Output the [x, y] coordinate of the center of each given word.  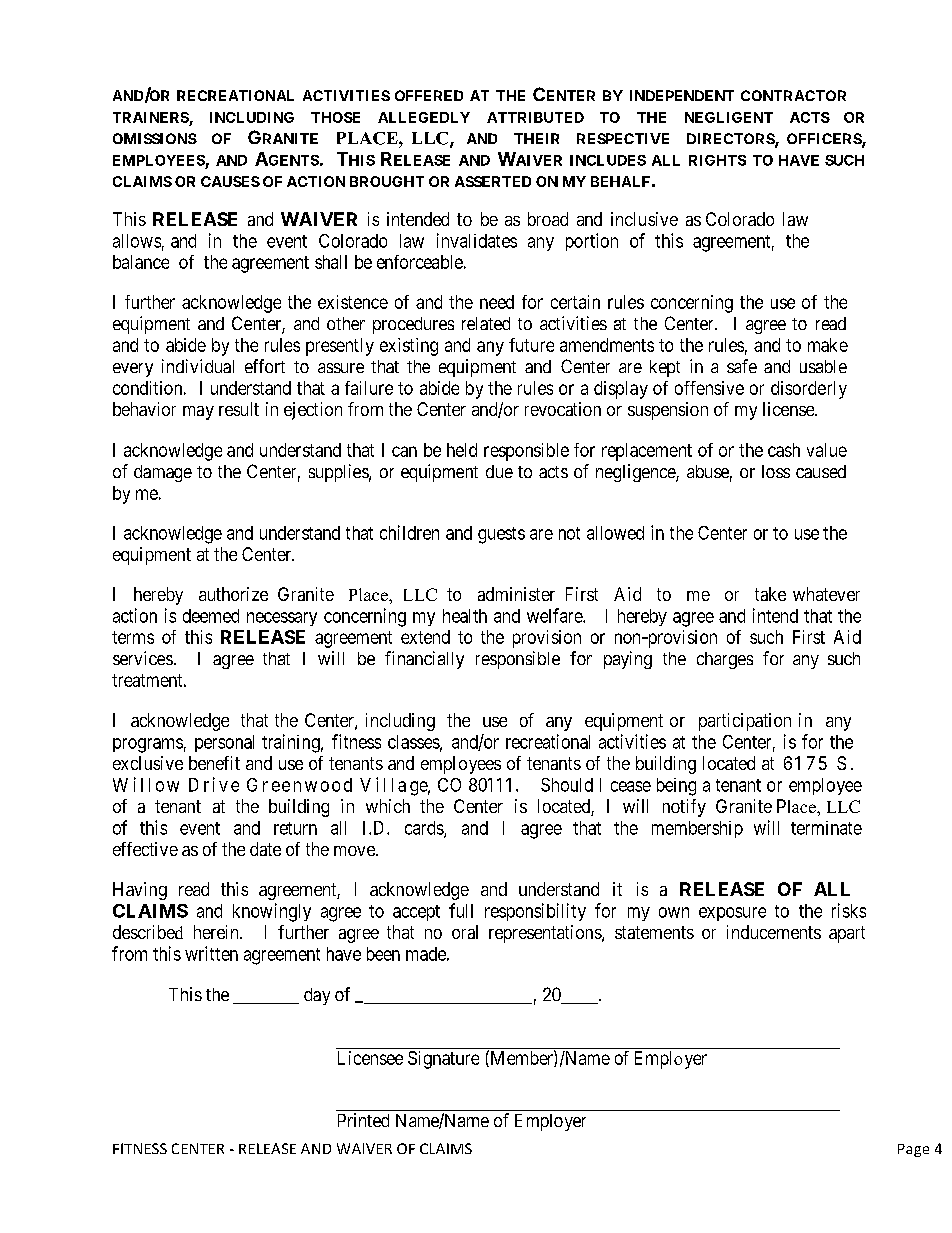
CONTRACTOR [793, 95]
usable [823, 366]
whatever [826, 594]
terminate [826, 828]
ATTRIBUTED [535, 117]
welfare [555, 615]
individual [198, 366]
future [531, 345]
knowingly [272, 912]
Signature [443, 1060]
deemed [211, 616]
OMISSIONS [155, 138]
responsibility [535, 912]
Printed [363, 1120]
